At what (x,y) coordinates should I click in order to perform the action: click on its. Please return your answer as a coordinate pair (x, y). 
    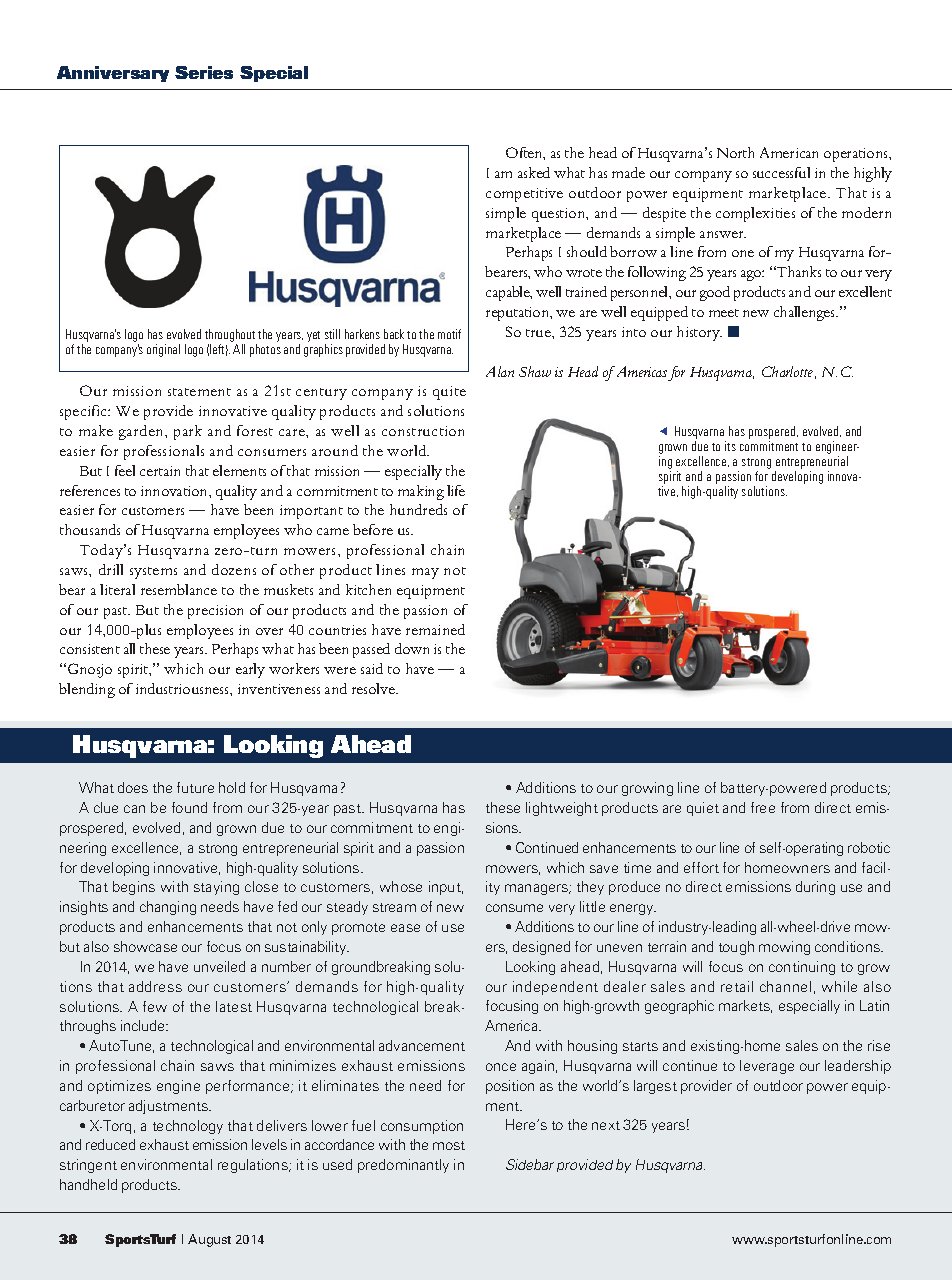
    Looking at the image, I should click on (730, 446).
